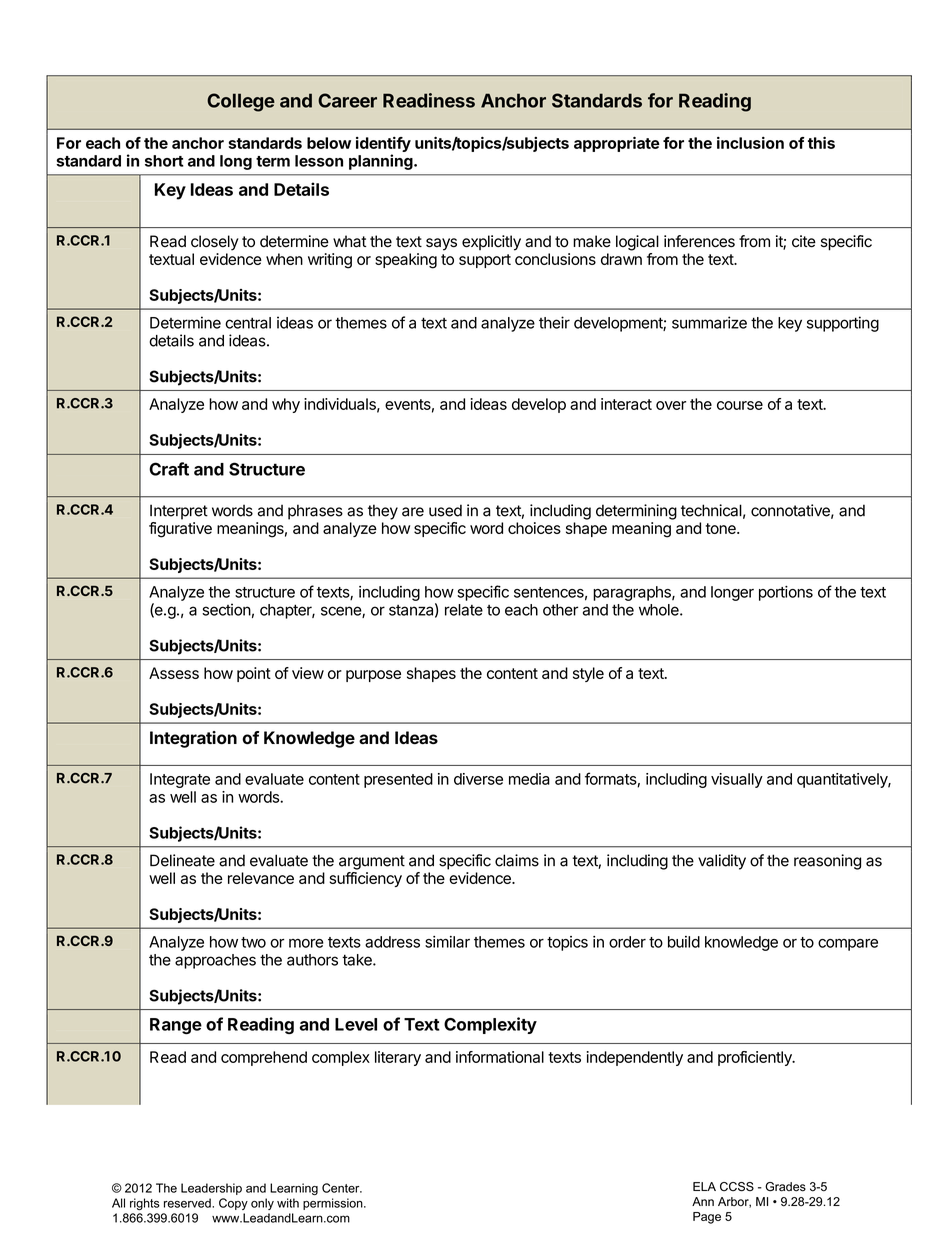  I want to click on Leadership, so click(211, 1189).
